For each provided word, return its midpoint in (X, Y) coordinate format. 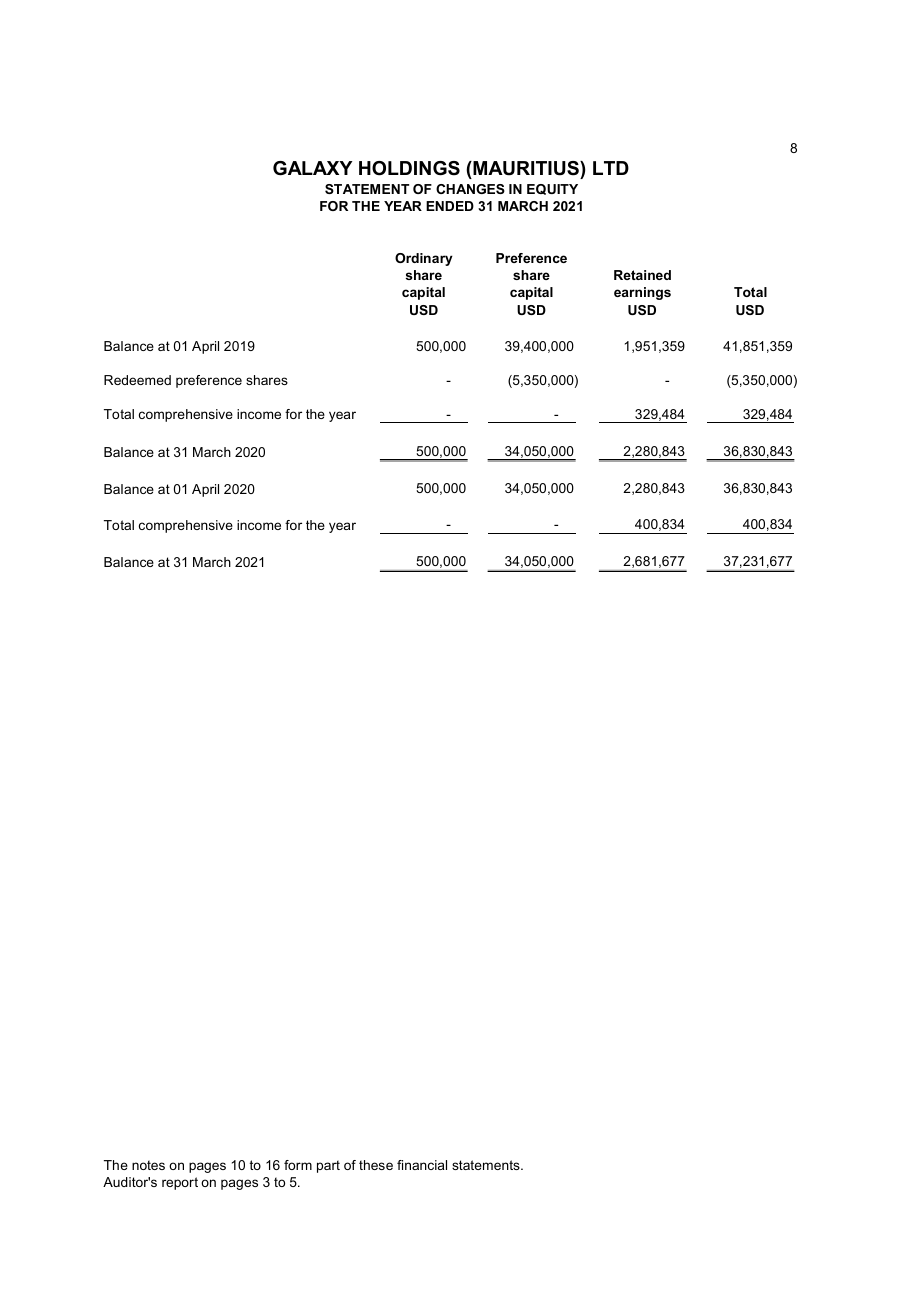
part (328, 1166)
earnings (642, 293)
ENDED (450, 206)
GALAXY (312, 168)
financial (422, 1165)
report (180, 1183)
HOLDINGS (409, 168)
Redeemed (137, 380)
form (298, 1165)
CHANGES (470, 189)
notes (148, 1165)
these (376, 1165)
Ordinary (424, 259)
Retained (642, 275)
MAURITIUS (526, 170)
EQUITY (552, 189)
